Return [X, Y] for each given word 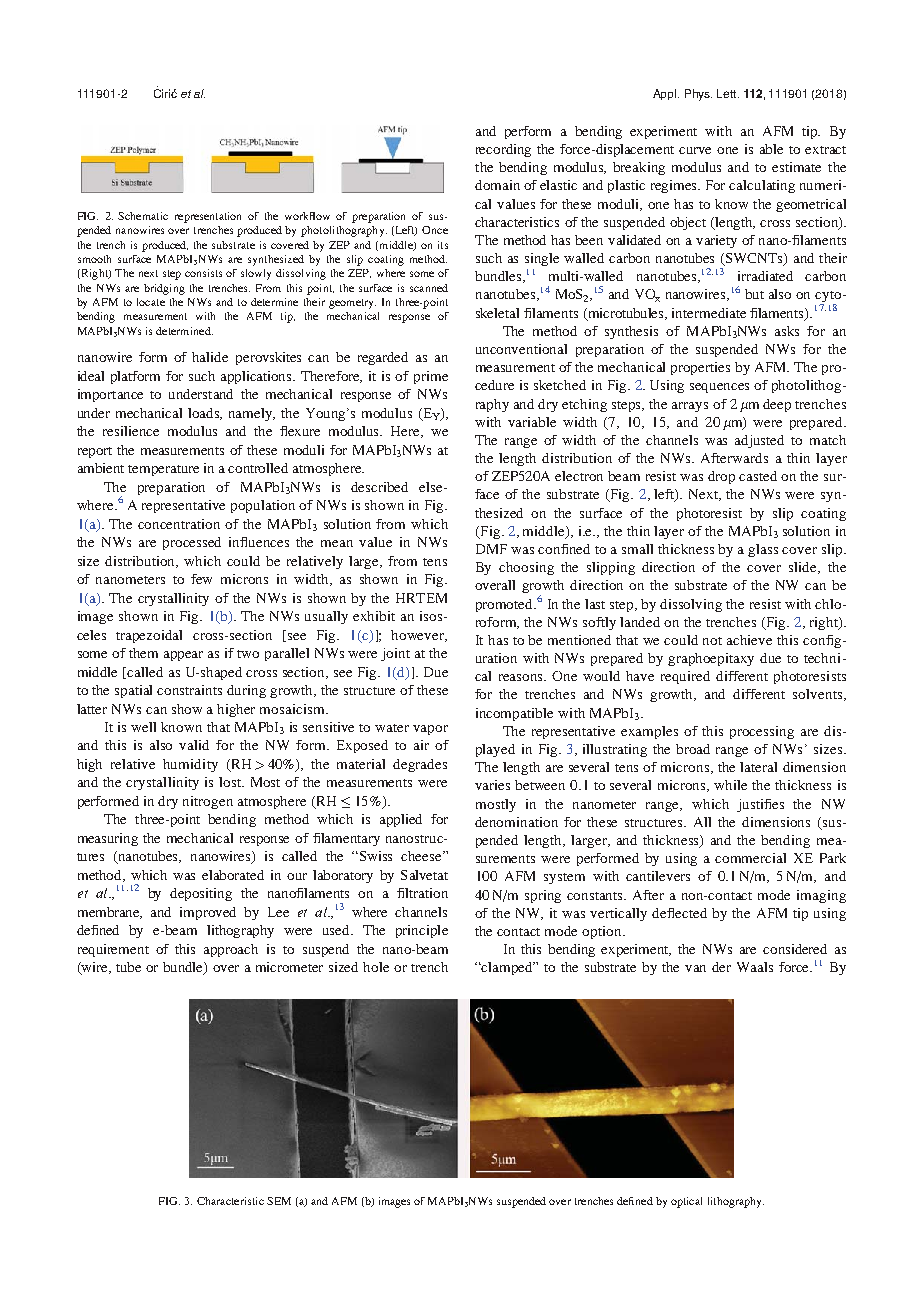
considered [795, 949]
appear [183, 656]
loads [205, 414]
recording [503, 150]
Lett [728, 93]
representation [208, 217]
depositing [201, 894]
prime [431, 377]
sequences [719, 388]
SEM [279, 1201]
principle [422, 931]
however [419, 636]
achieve [749, 640]
